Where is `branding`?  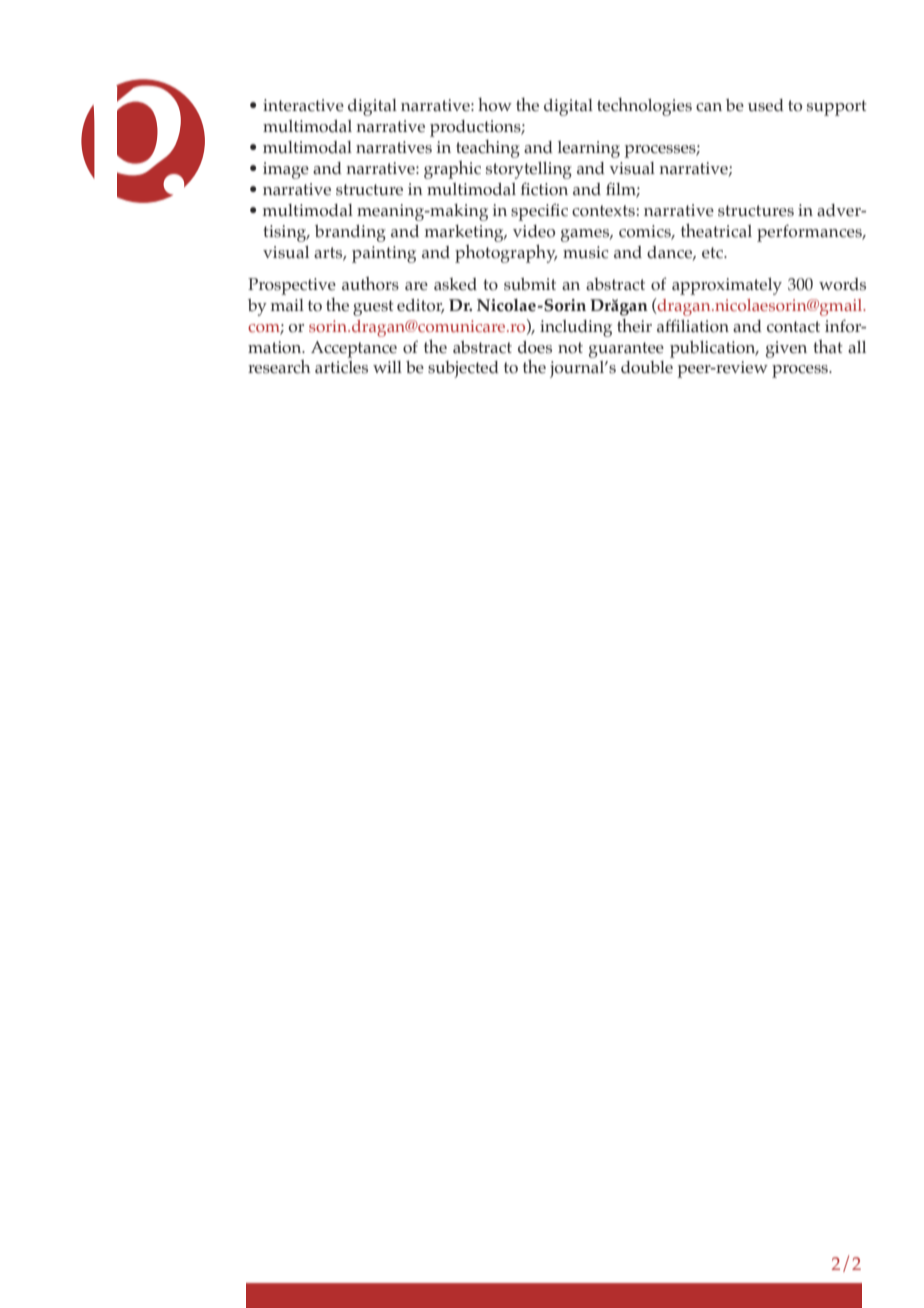 branding is located at coordinates (350, 233).
